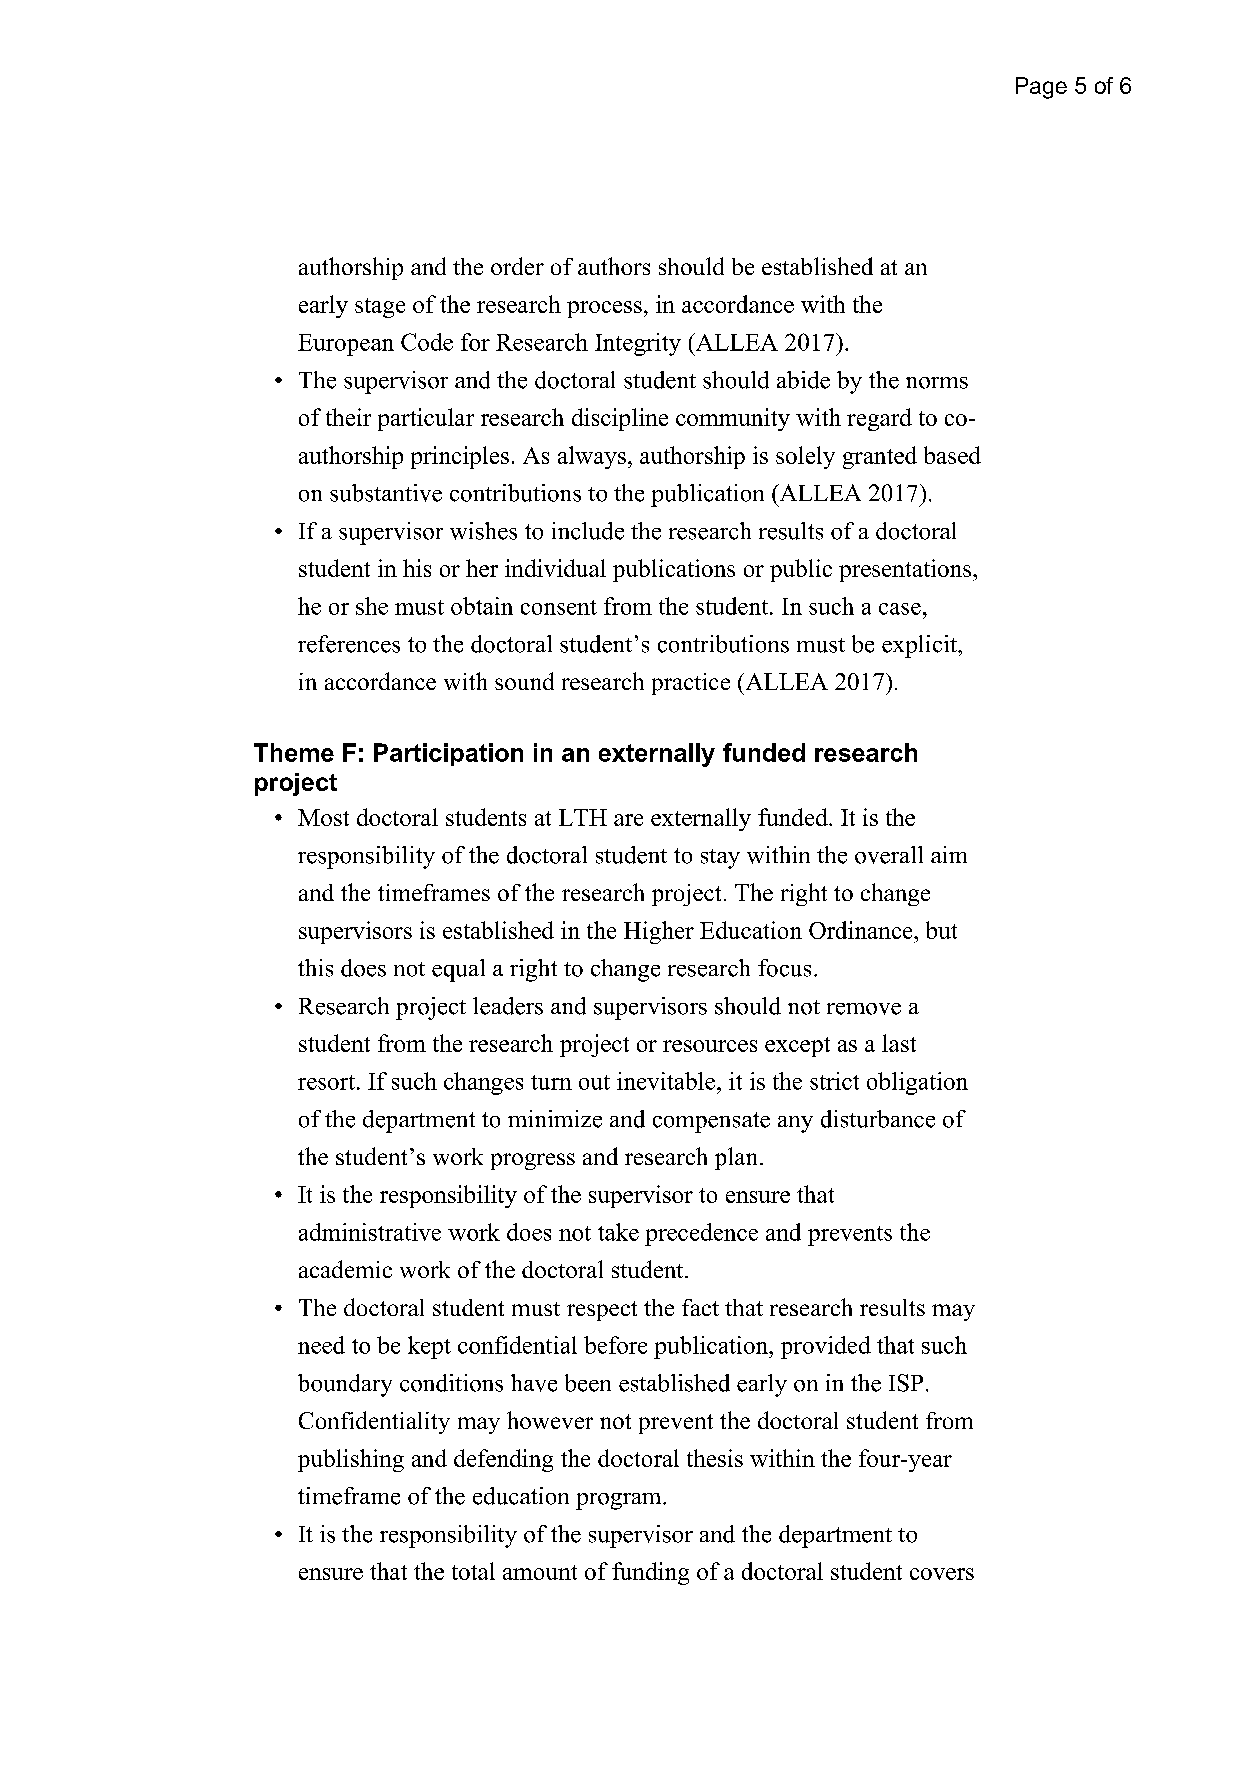  Describe the element at coordinates (917, 1083) in the page. I see `obligation` at that location.
